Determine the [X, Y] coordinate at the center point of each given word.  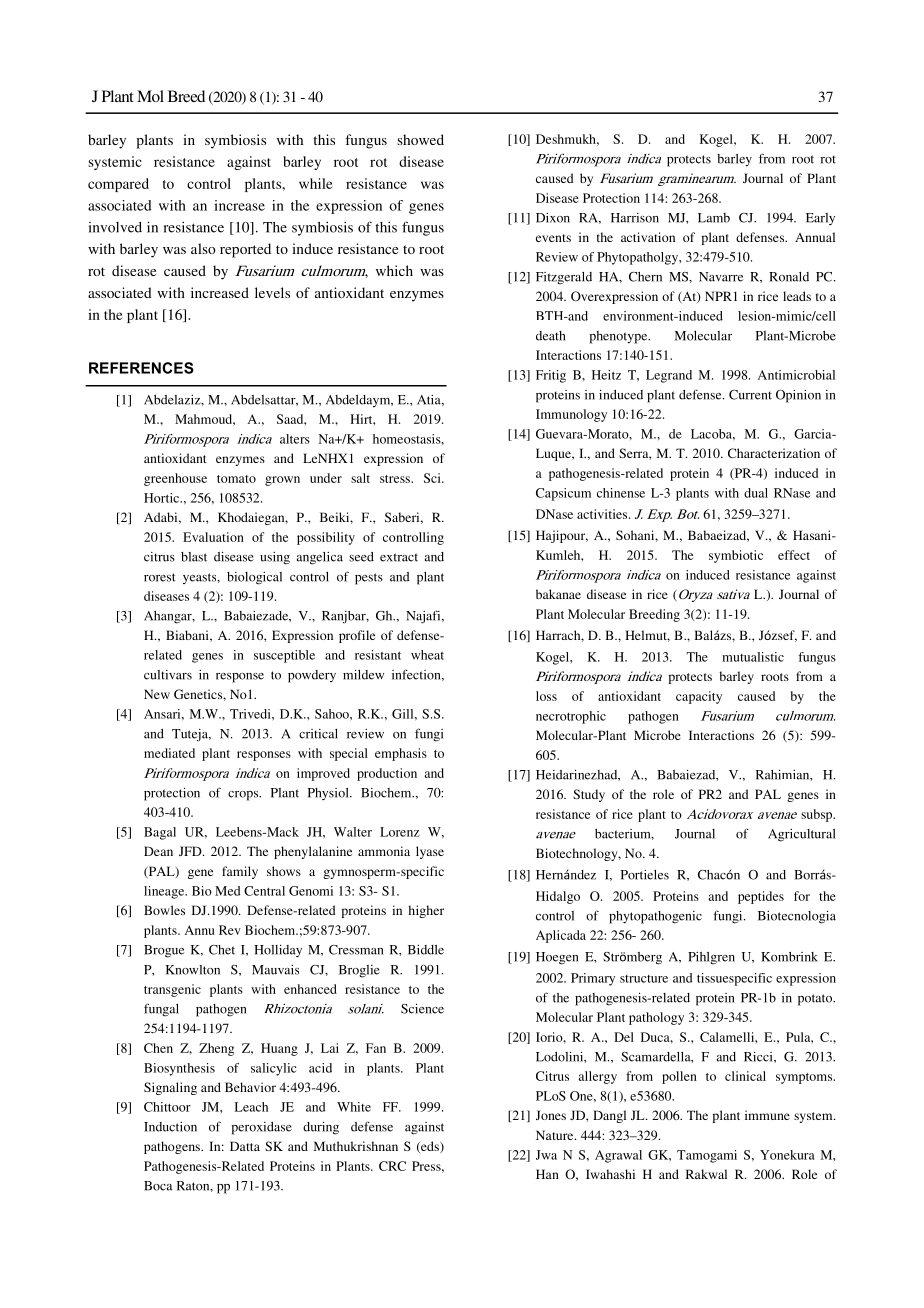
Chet [222, 950]
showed [420, 139]
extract [399, 557]
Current [750, 395]
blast [194, 557]
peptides [761, 897]
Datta [245, 1146]
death [551, 336]
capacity [699, 697]
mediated [169, 753]
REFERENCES [141, 368]
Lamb [714, 218]
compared [118, 185]
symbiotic [736, 556]
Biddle [426, 950]
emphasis [401, 754]
